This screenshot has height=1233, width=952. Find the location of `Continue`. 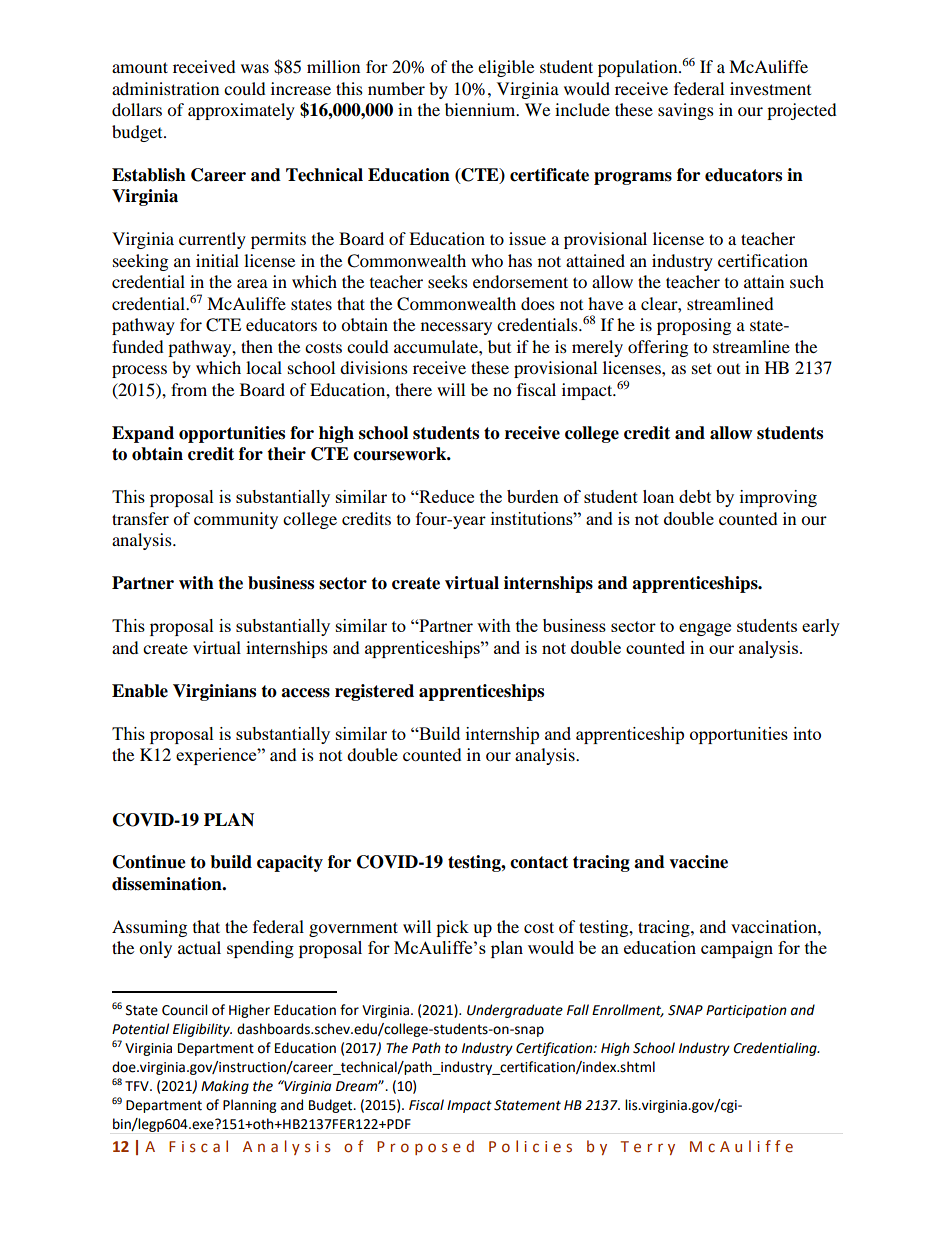

Continue is located at coordinates (149, 862).
